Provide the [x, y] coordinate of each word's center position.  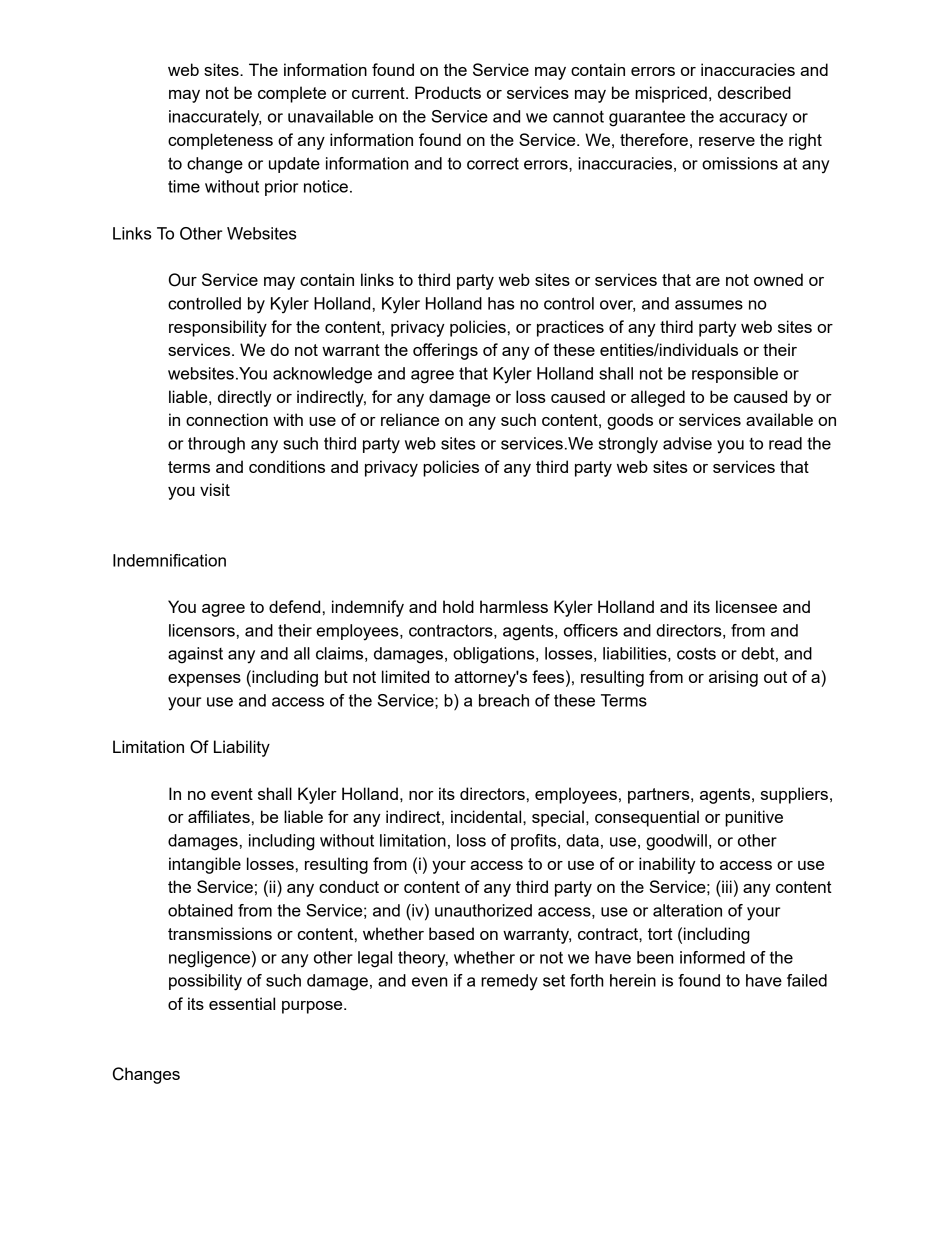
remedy [509, 982]
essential [242, 1003]
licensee [746, 606]
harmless [514, 606]
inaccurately [215, 118]
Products [448, 92]
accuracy [753, 119]
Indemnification [169, 560]
